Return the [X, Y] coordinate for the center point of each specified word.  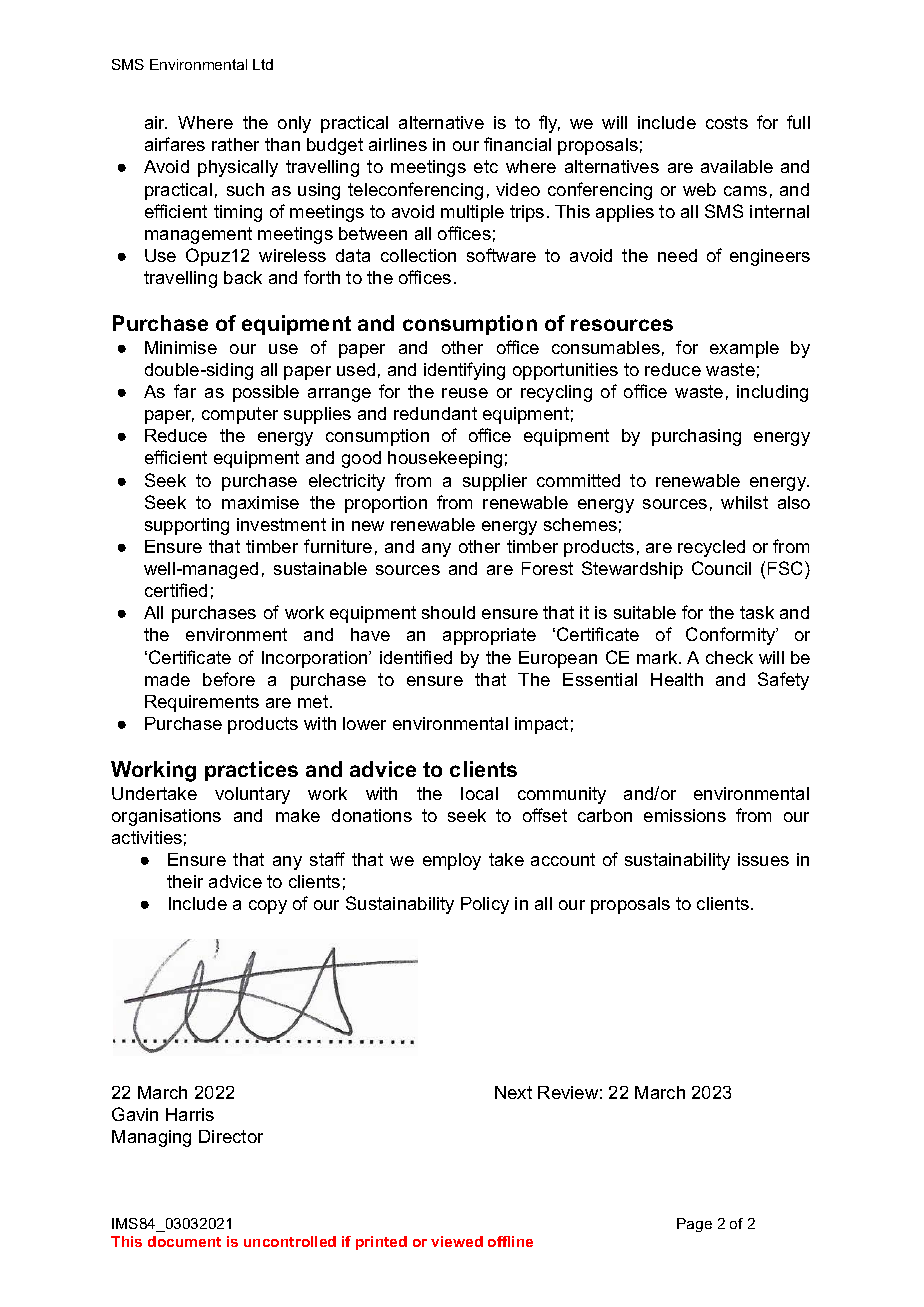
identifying [464, 371]
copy [268, 907]
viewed [457, 1241]
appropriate [489, 636]
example [744, 349]
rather [235, 144]
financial [517, 144]
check [729, 657]
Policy [485, 905]
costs [727, 122]
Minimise [181, 347]
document [184, 1241]
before [229, 679]
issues [763, 859]
